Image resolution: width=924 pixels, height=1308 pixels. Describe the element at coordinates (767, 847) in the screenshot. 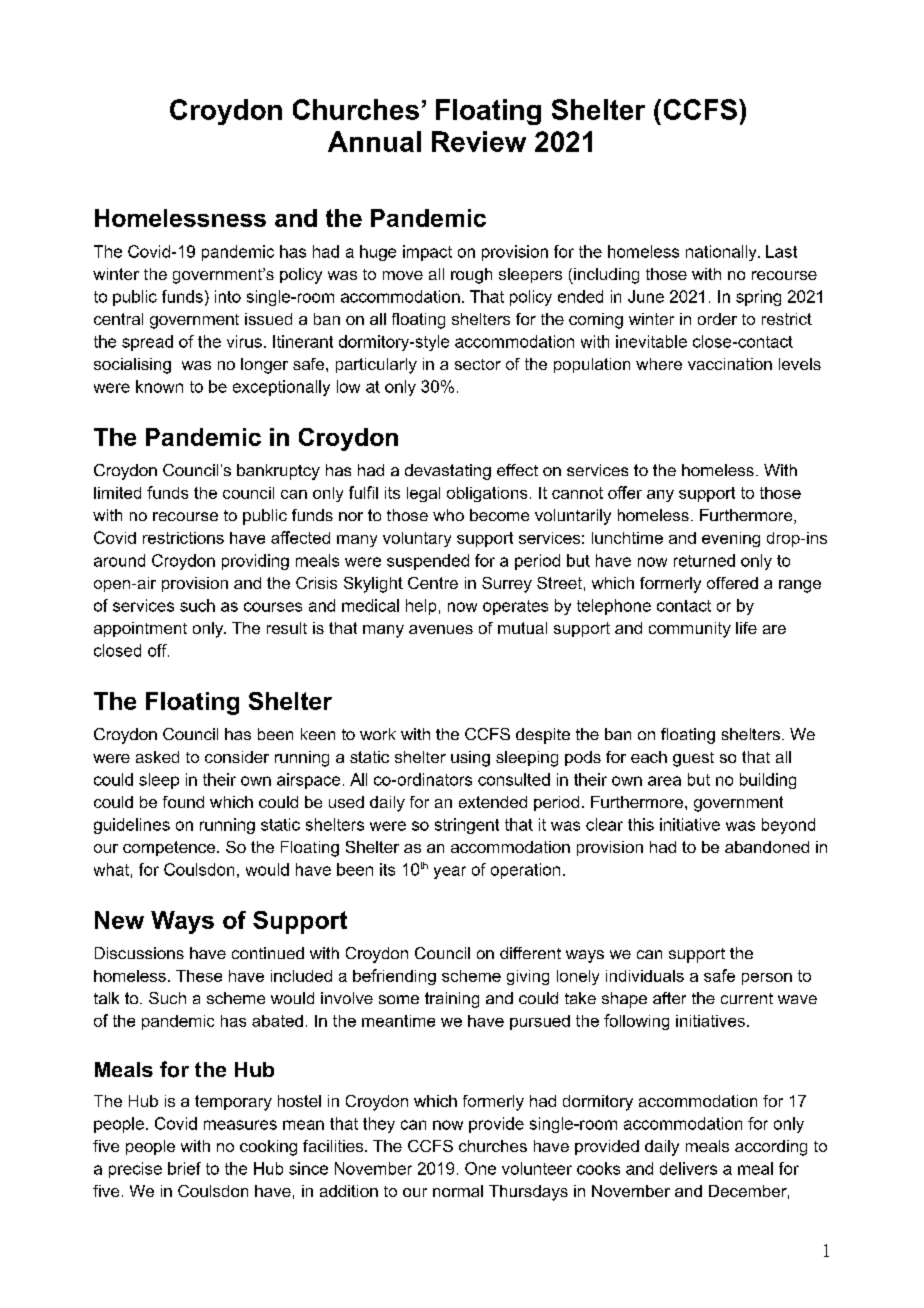

I see `abandoned` at that location.
